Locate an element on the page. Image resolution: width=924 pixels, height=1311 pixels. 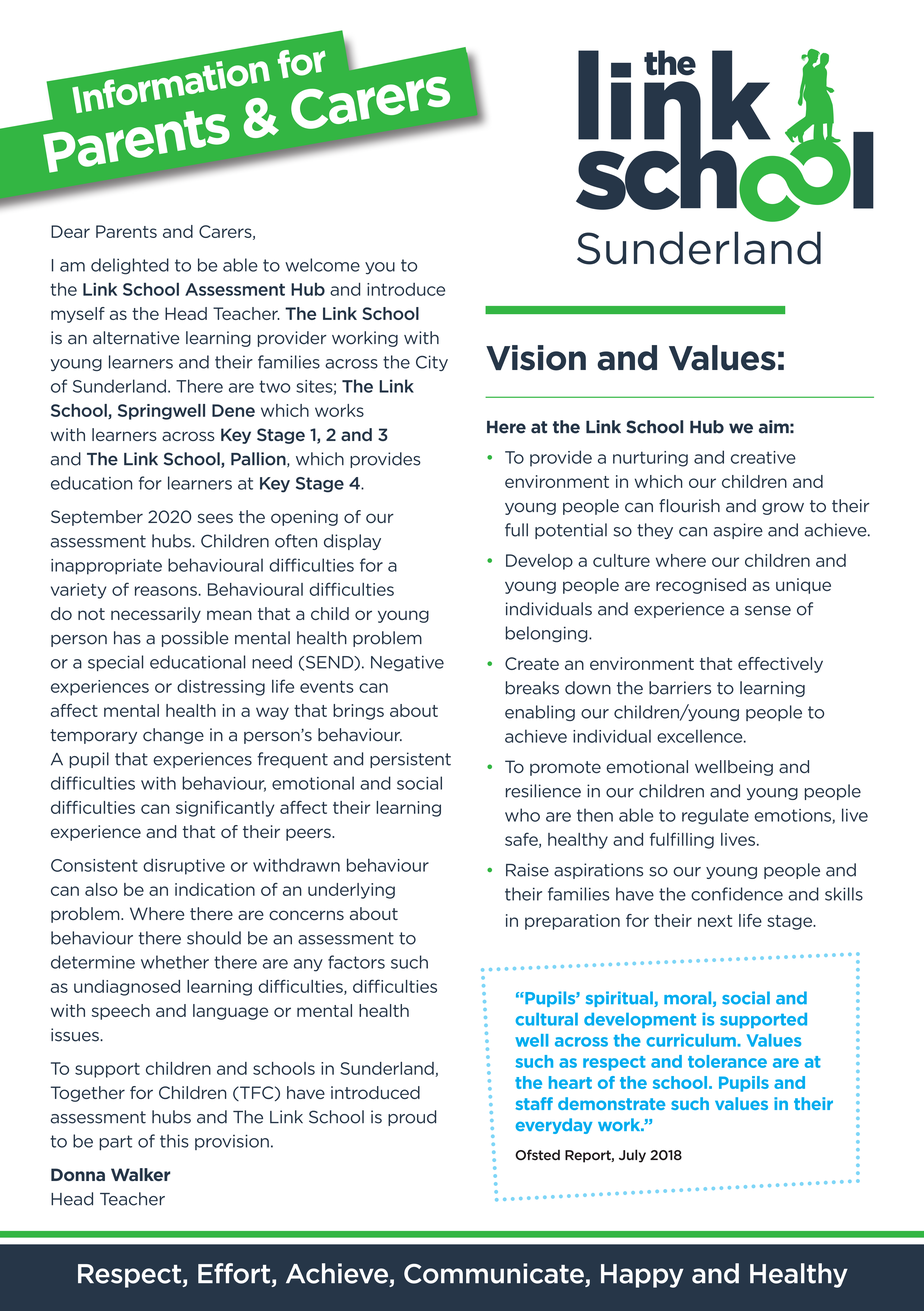
creative is located at coordinates (763, 457).
